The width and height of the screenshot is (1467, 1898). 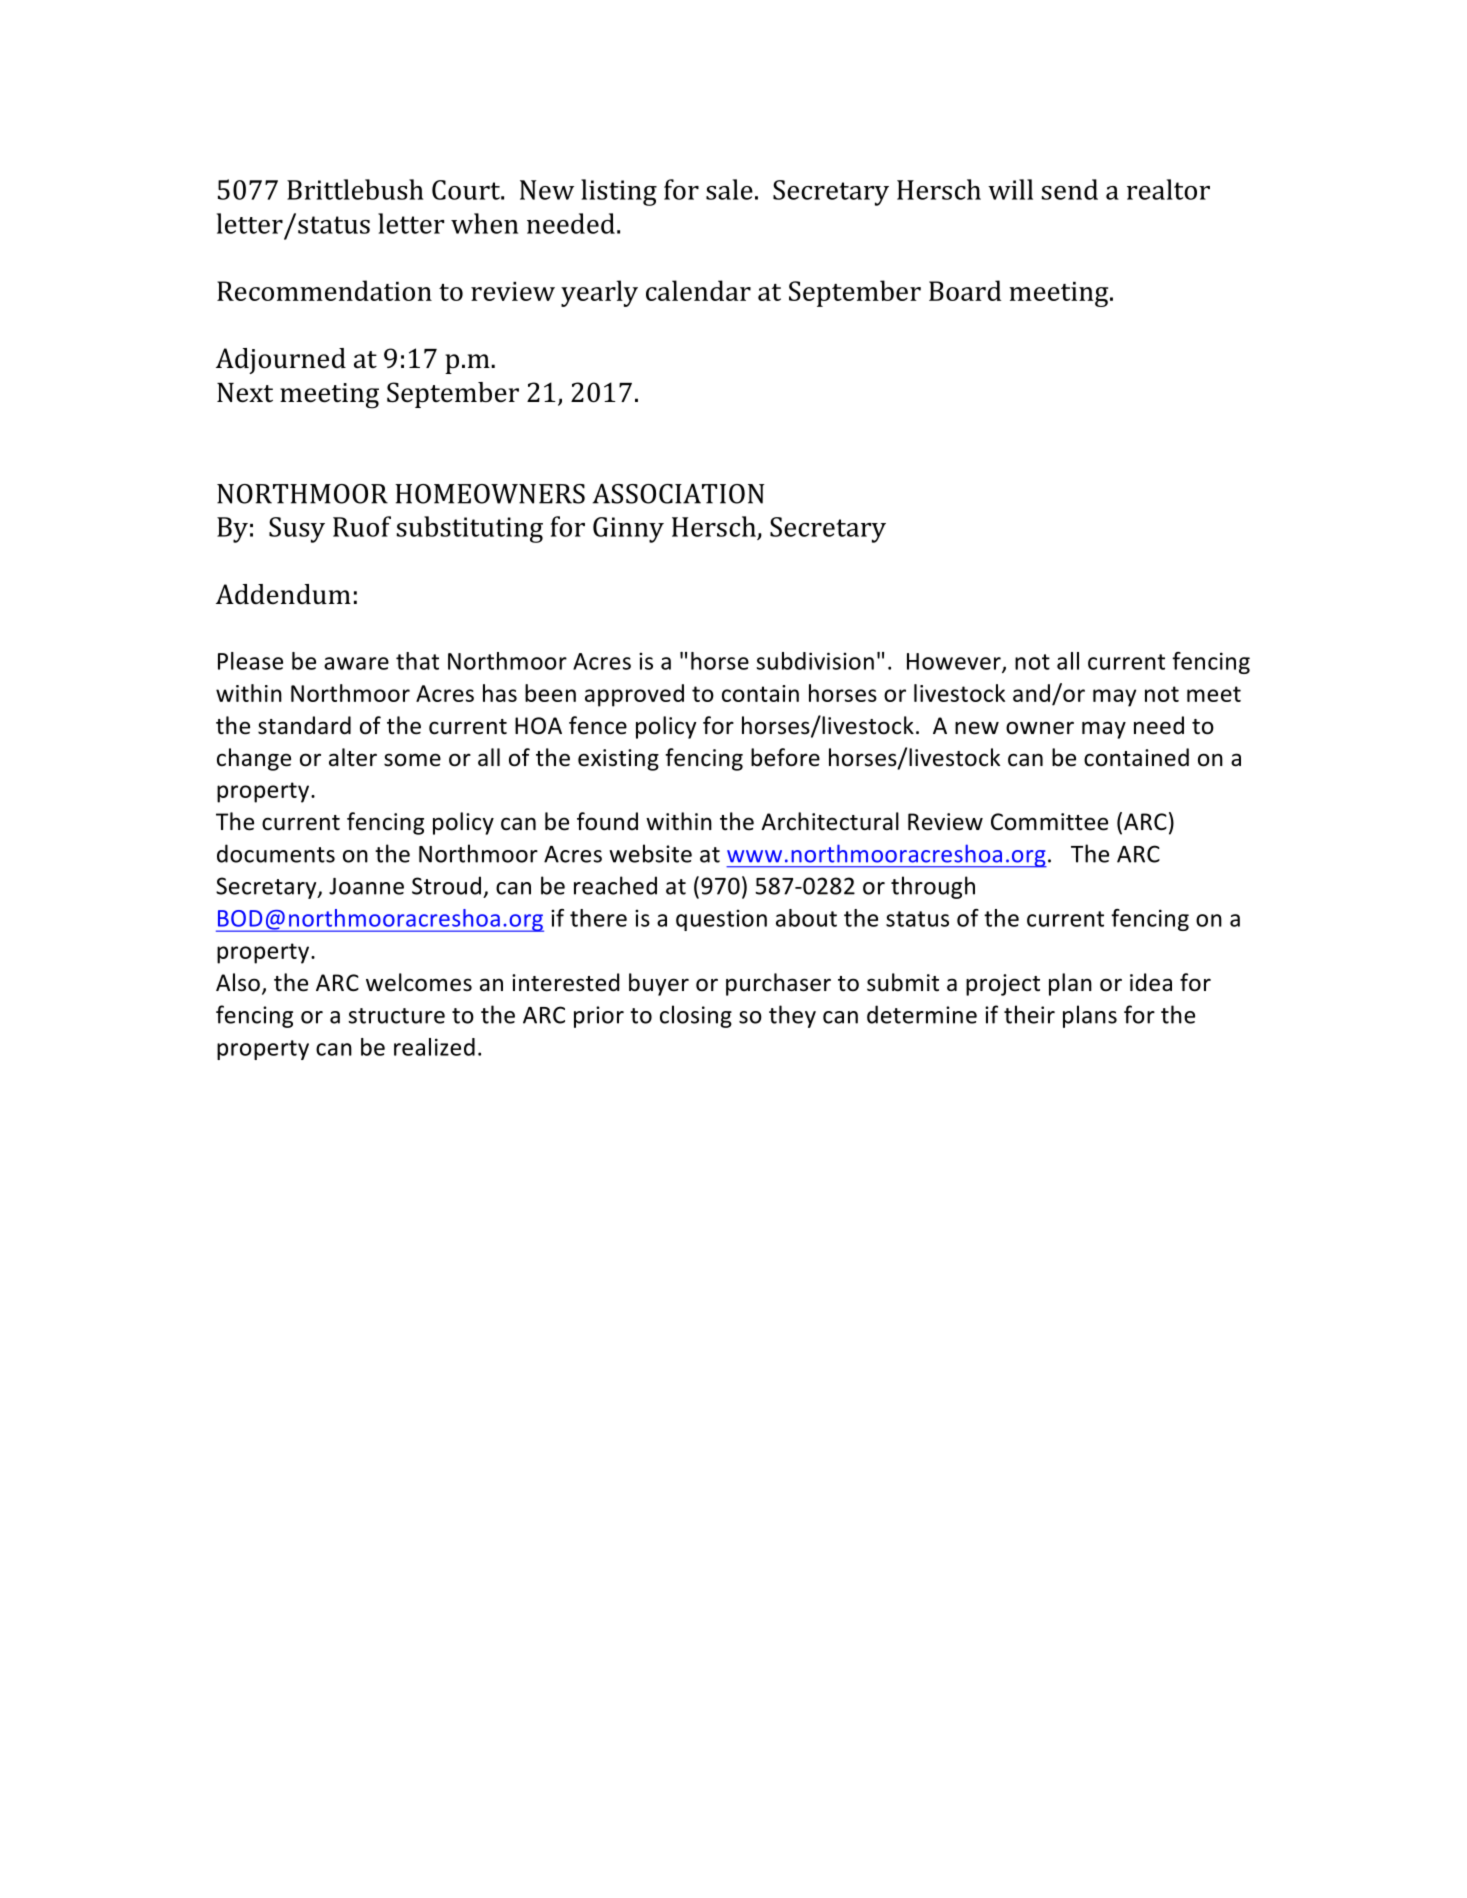 I want to click on subdivision, so click(x=815, y=661).
